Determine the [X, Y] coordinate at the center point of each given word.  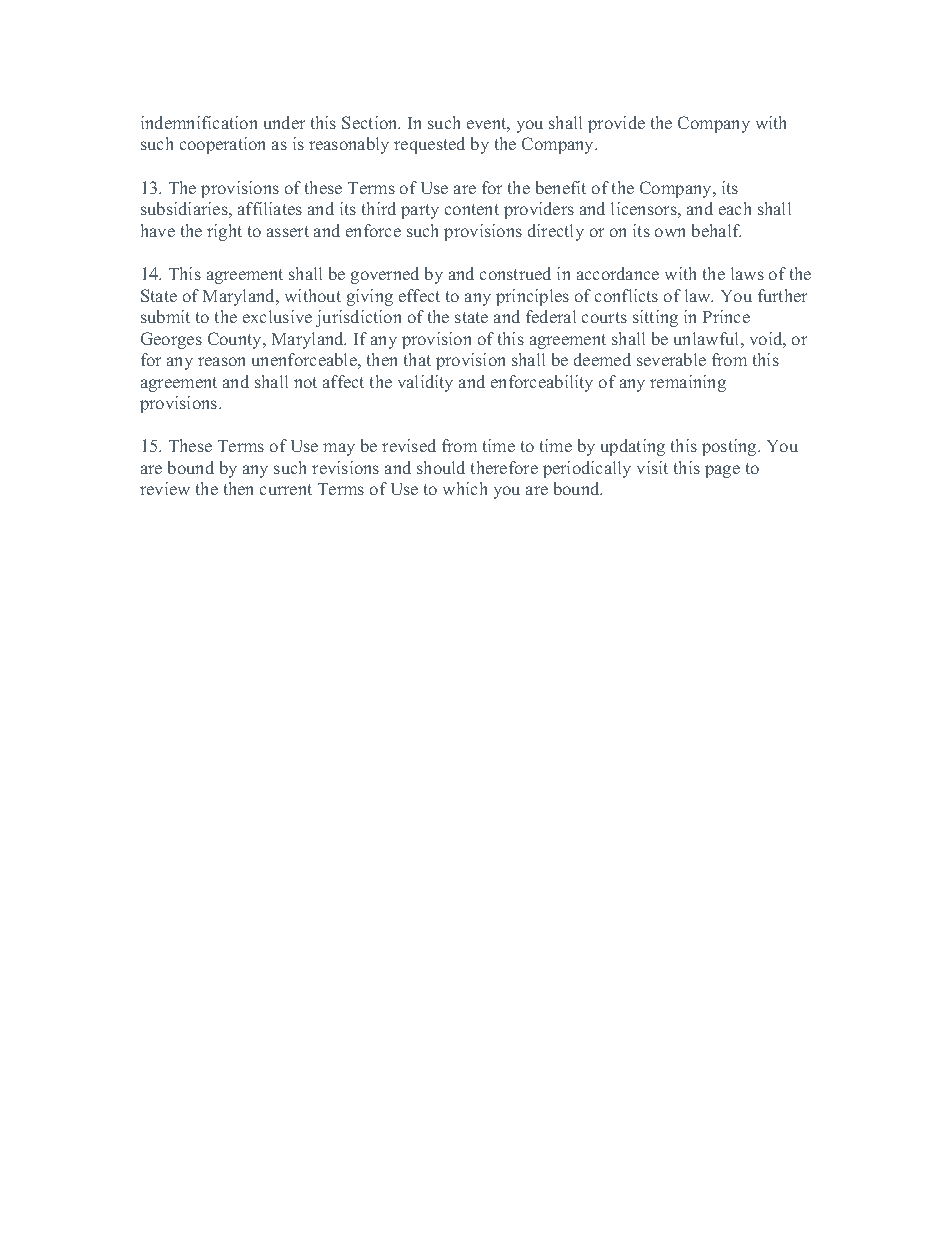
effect [419, 295]
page [722, 471]
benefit [561, 187]
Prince [726, 316]
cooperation [222, 145]
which [465, 488]
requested [429, 145]
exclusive [277, 316]
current [286, 489]
